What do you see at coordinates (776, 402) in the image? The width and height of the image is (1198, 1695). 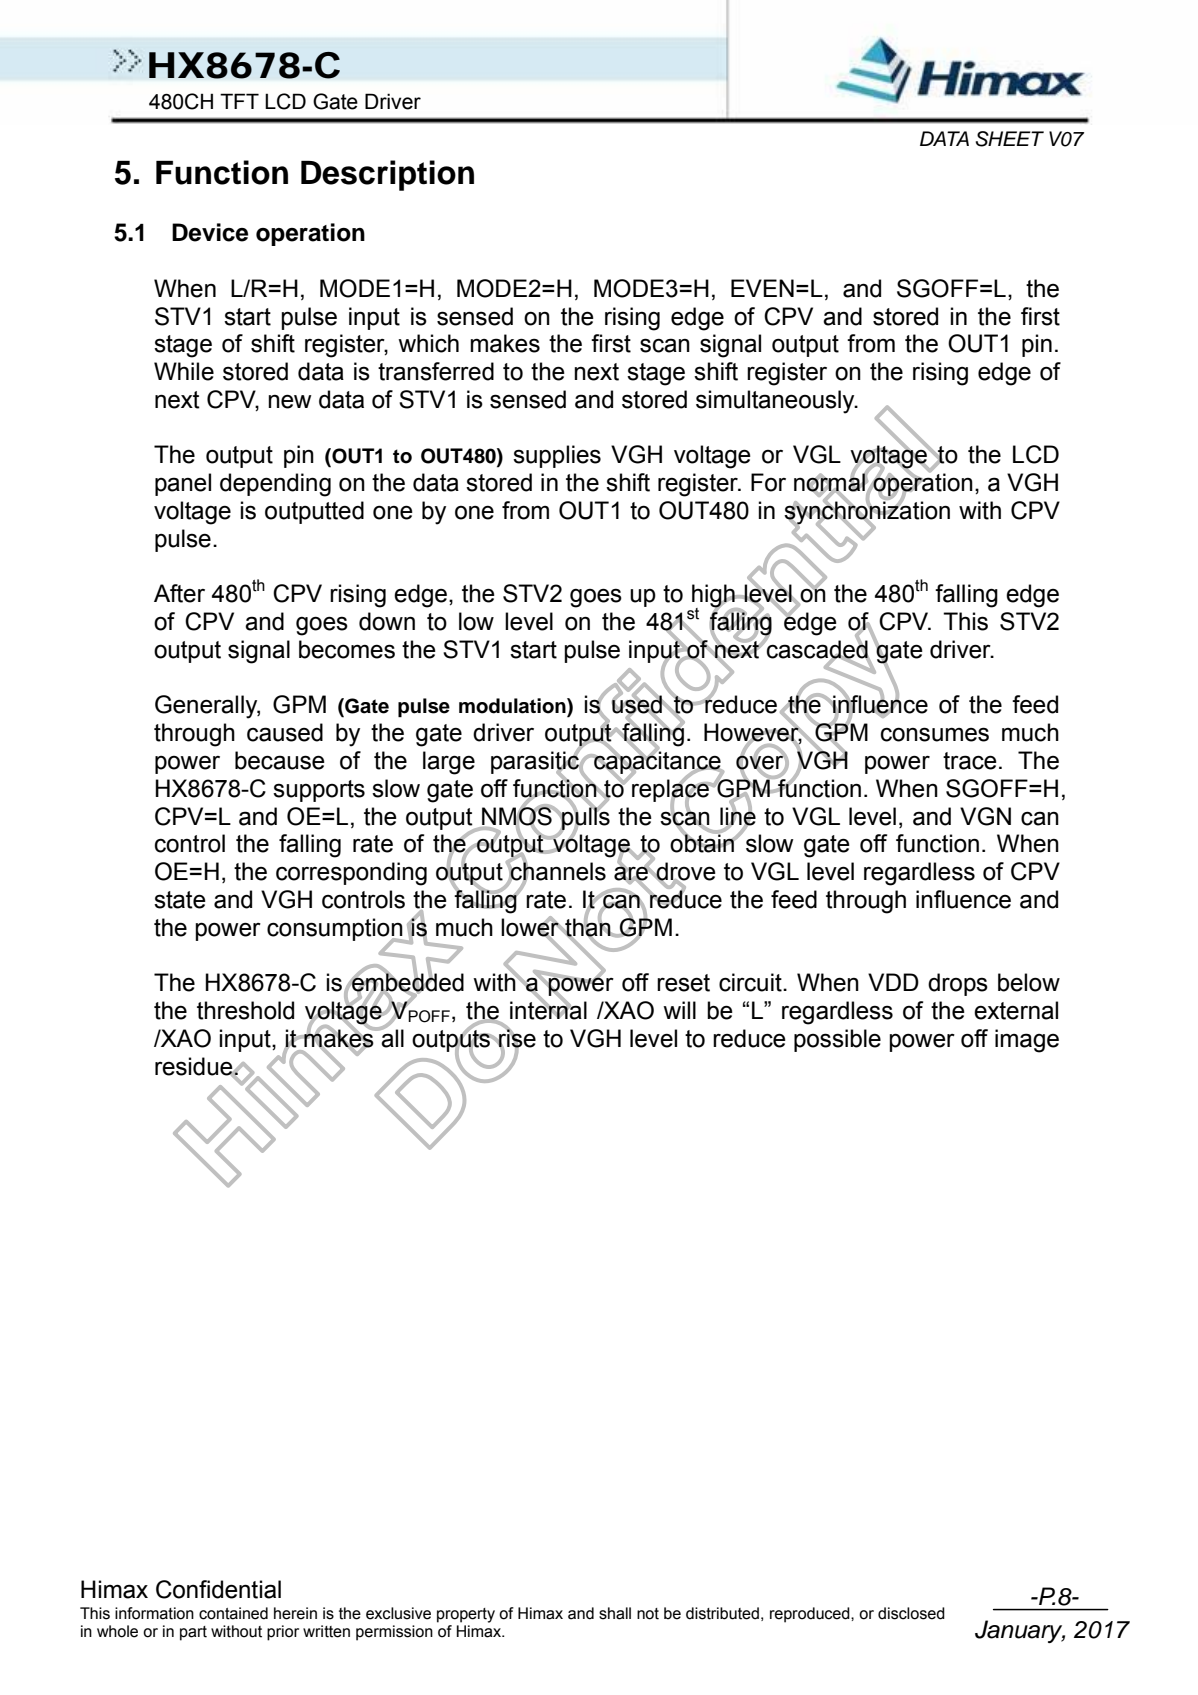 I see `simultaneously` at bounding box center [776, 402].
